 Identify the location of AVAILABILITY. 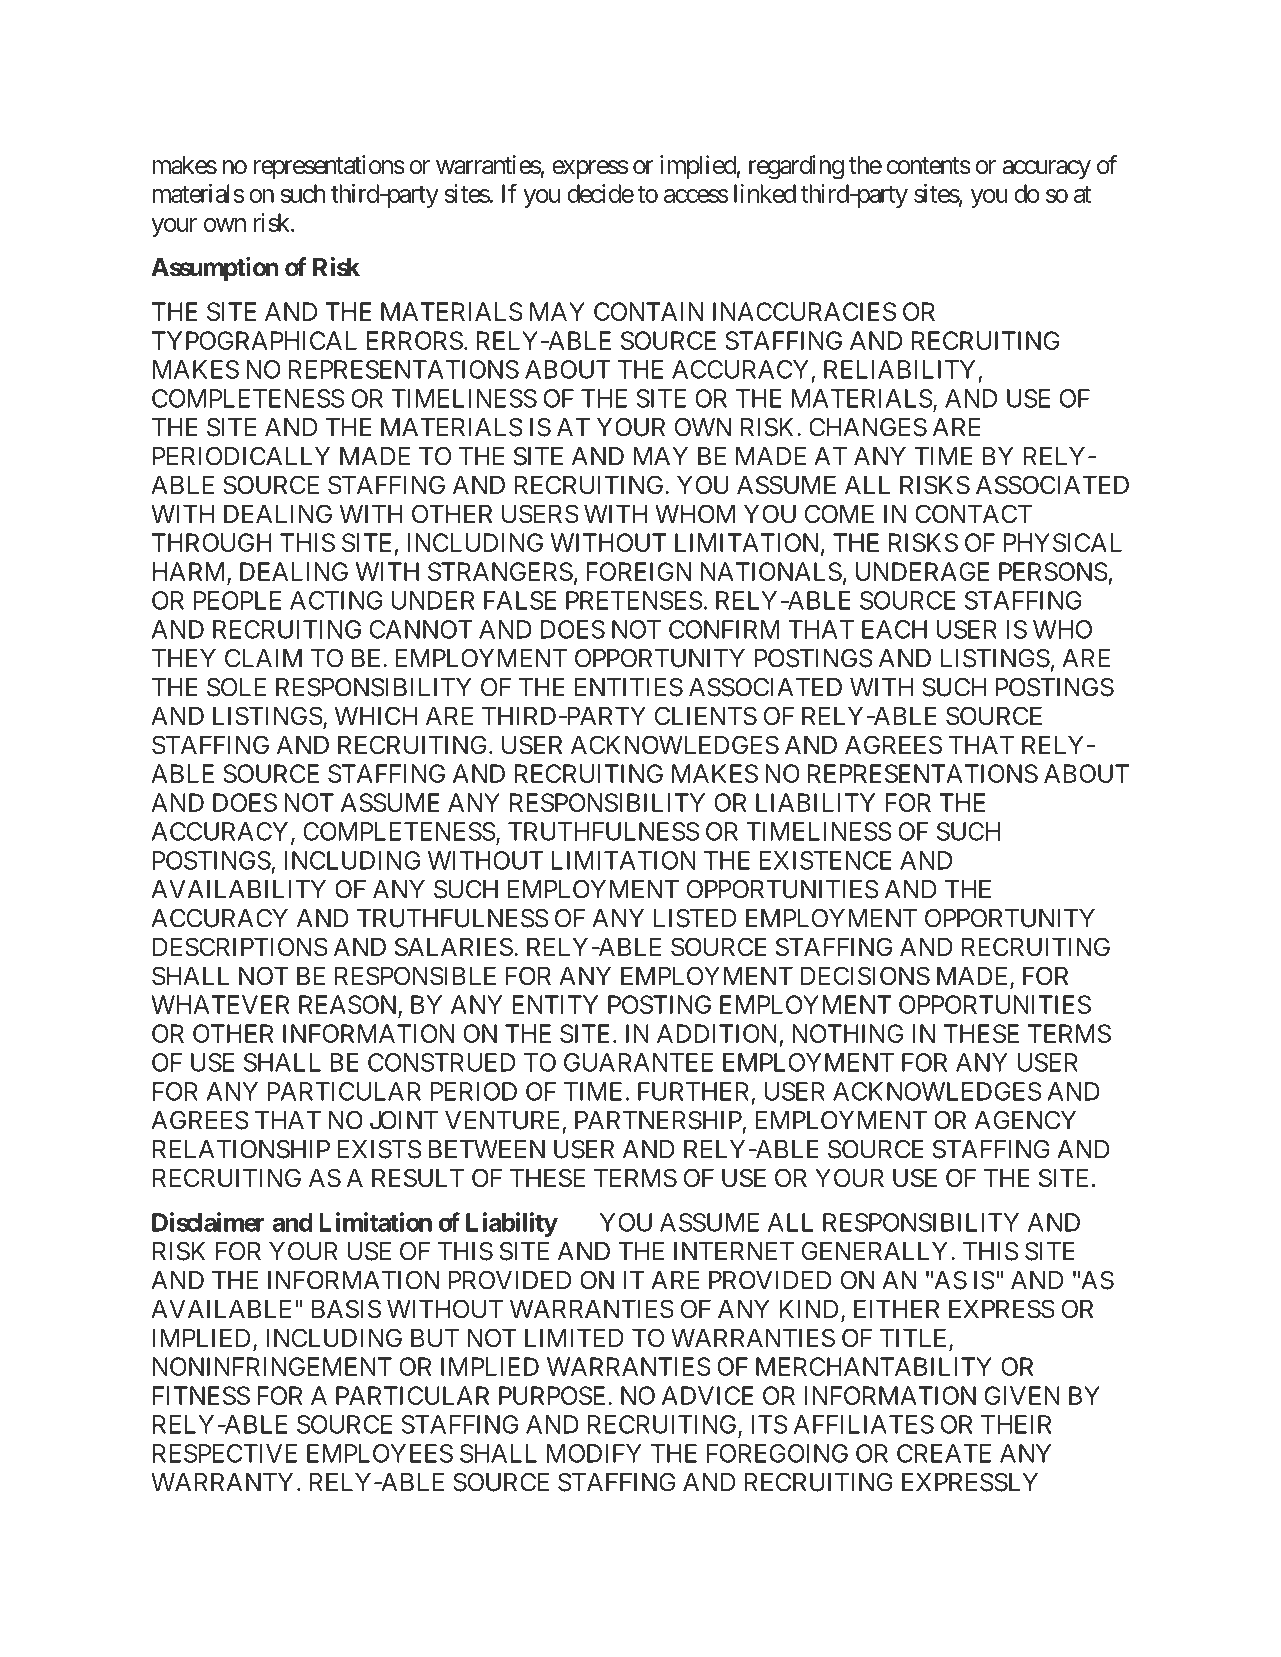
(238, 889).
